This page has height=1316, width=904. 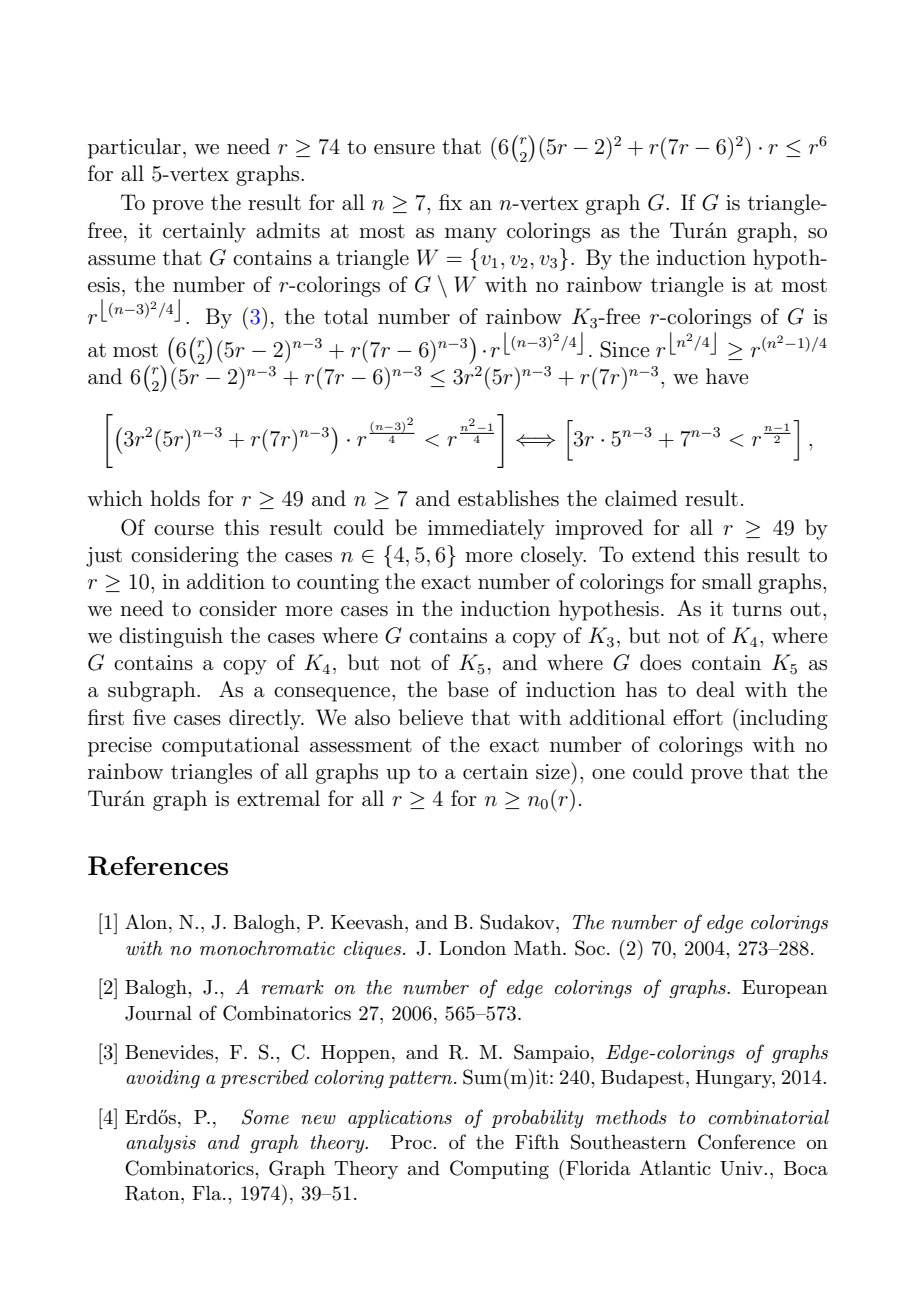 I want to click on Univ, so click(x=742, y=1168).
